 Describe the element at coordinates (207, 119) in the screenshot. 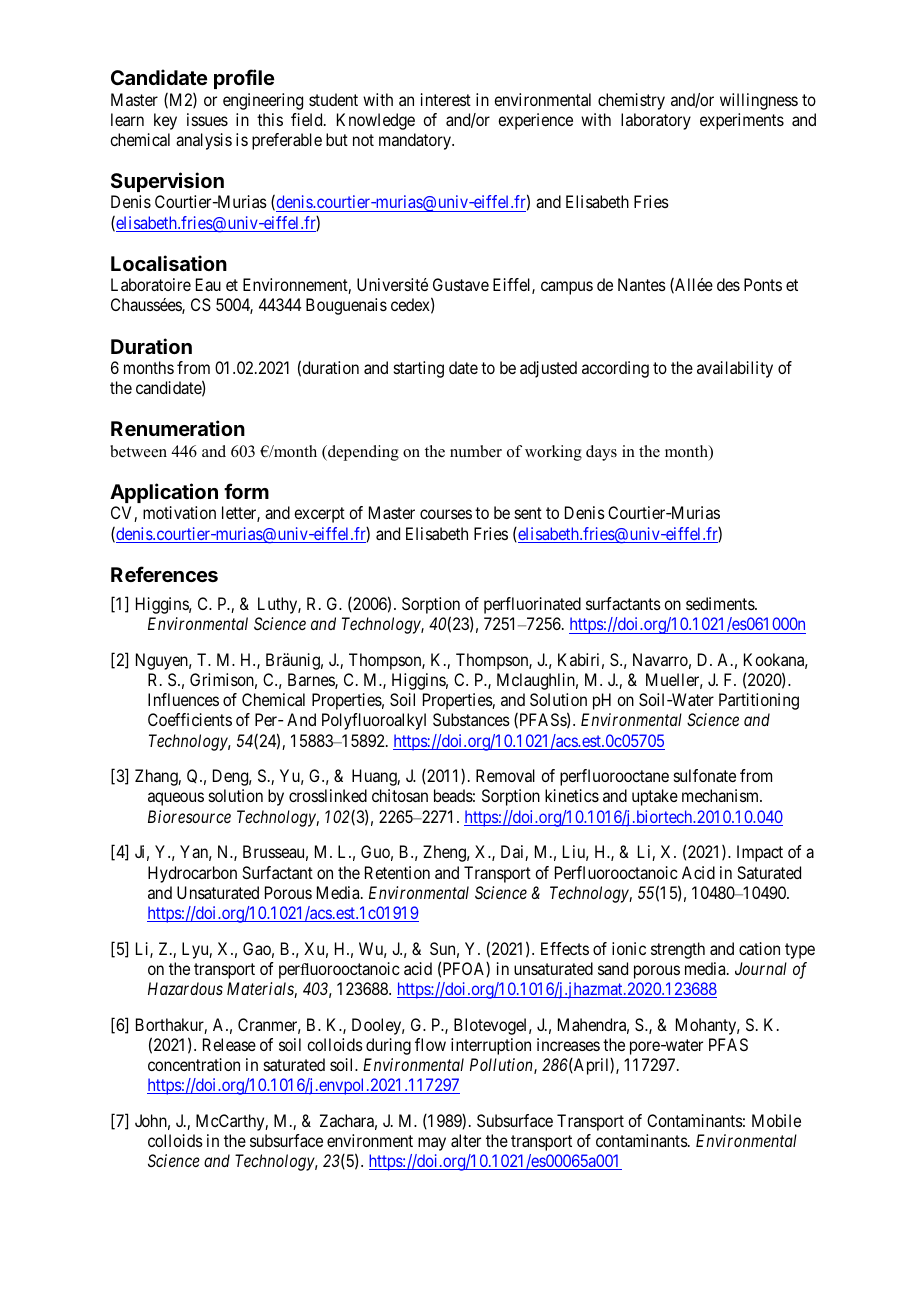

I see `issues` at that location.
